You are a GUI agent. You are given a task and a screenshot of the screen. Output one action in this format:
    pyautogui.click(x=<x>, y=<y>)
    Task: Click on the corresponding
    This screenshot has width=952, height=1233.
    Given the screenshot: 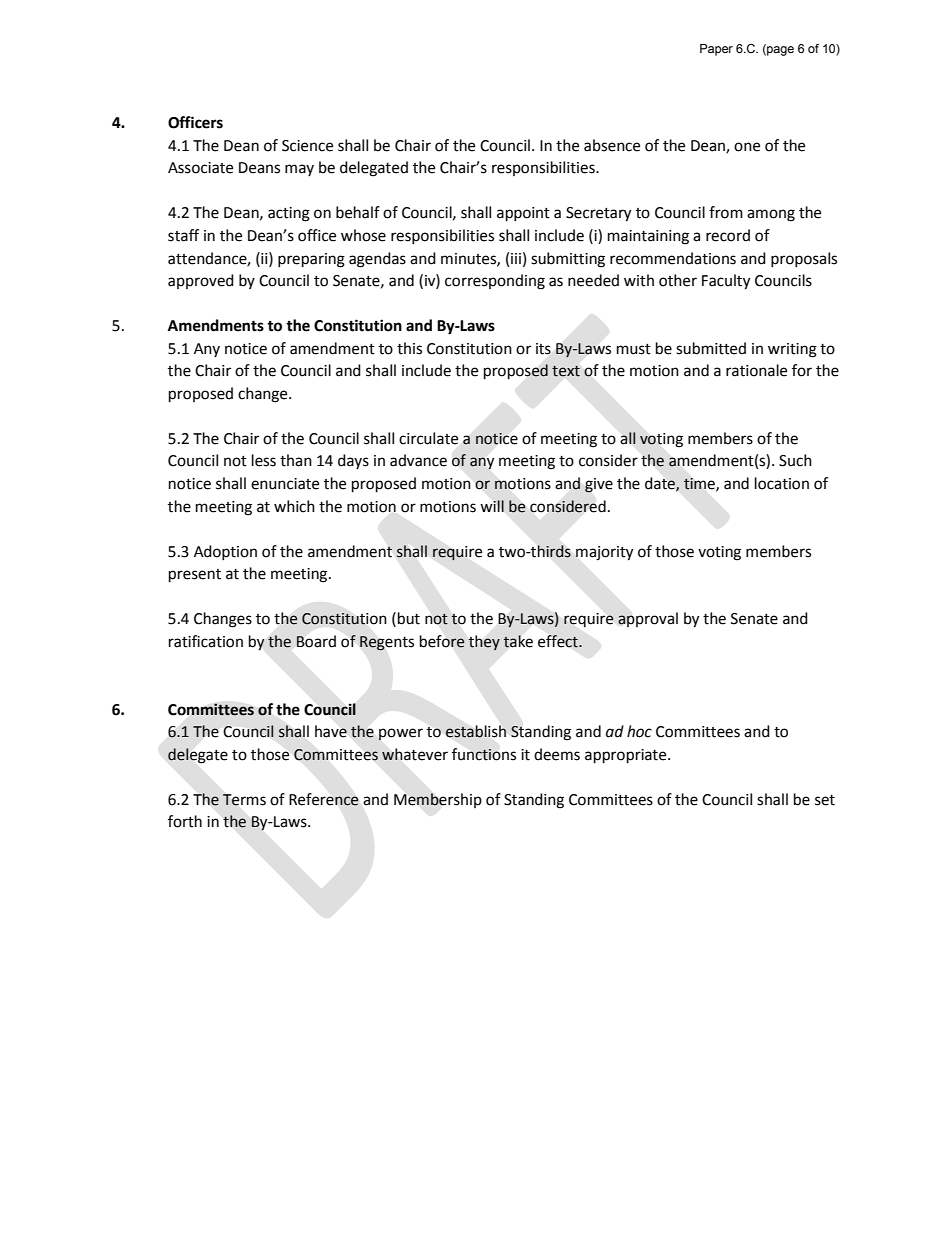 What is the action you would take?
    pyautogui.click(x=495, y=282)
